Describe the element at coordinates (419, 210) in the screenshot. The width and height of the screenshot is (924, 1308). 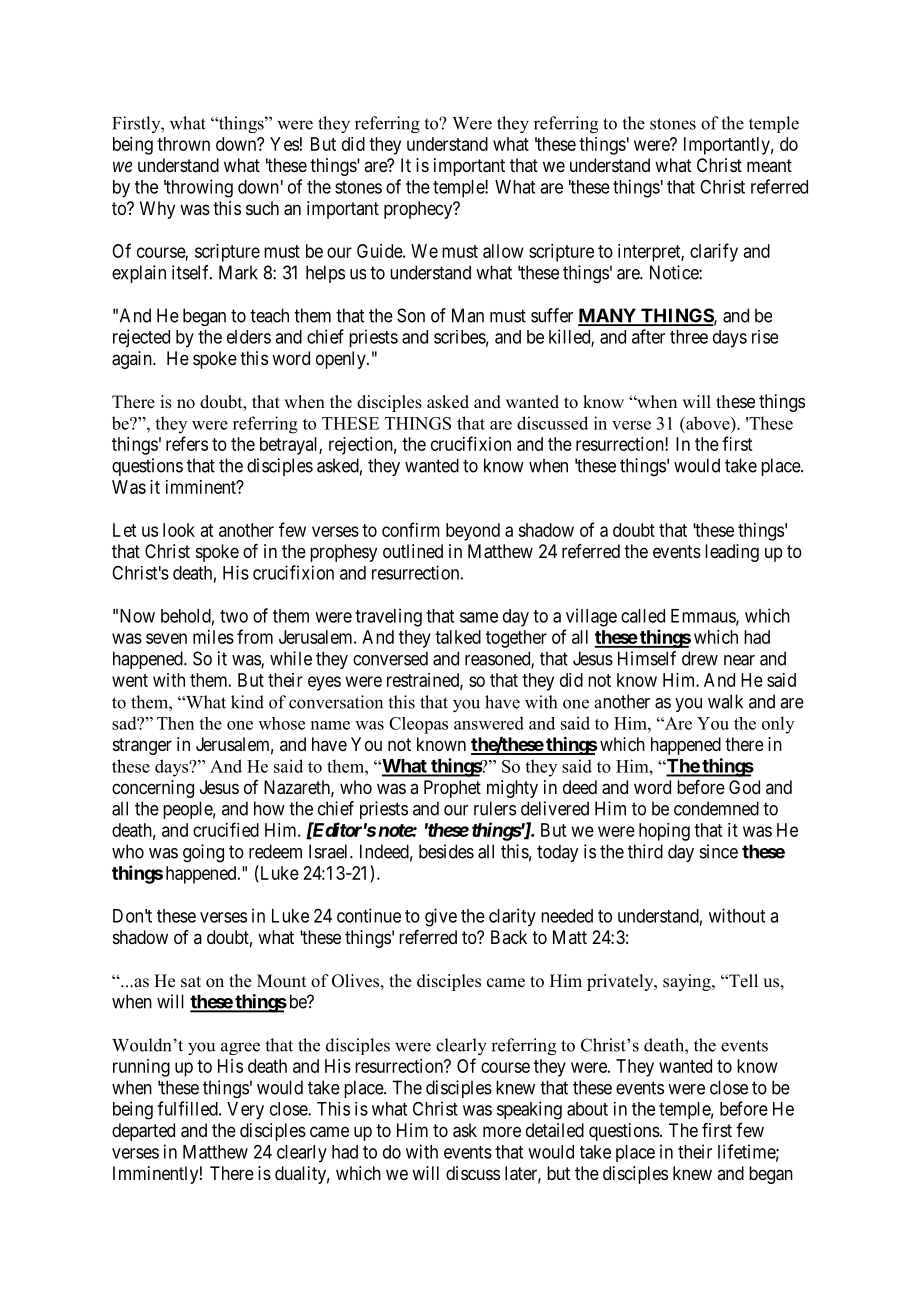
I see `prophecy` at that location.
